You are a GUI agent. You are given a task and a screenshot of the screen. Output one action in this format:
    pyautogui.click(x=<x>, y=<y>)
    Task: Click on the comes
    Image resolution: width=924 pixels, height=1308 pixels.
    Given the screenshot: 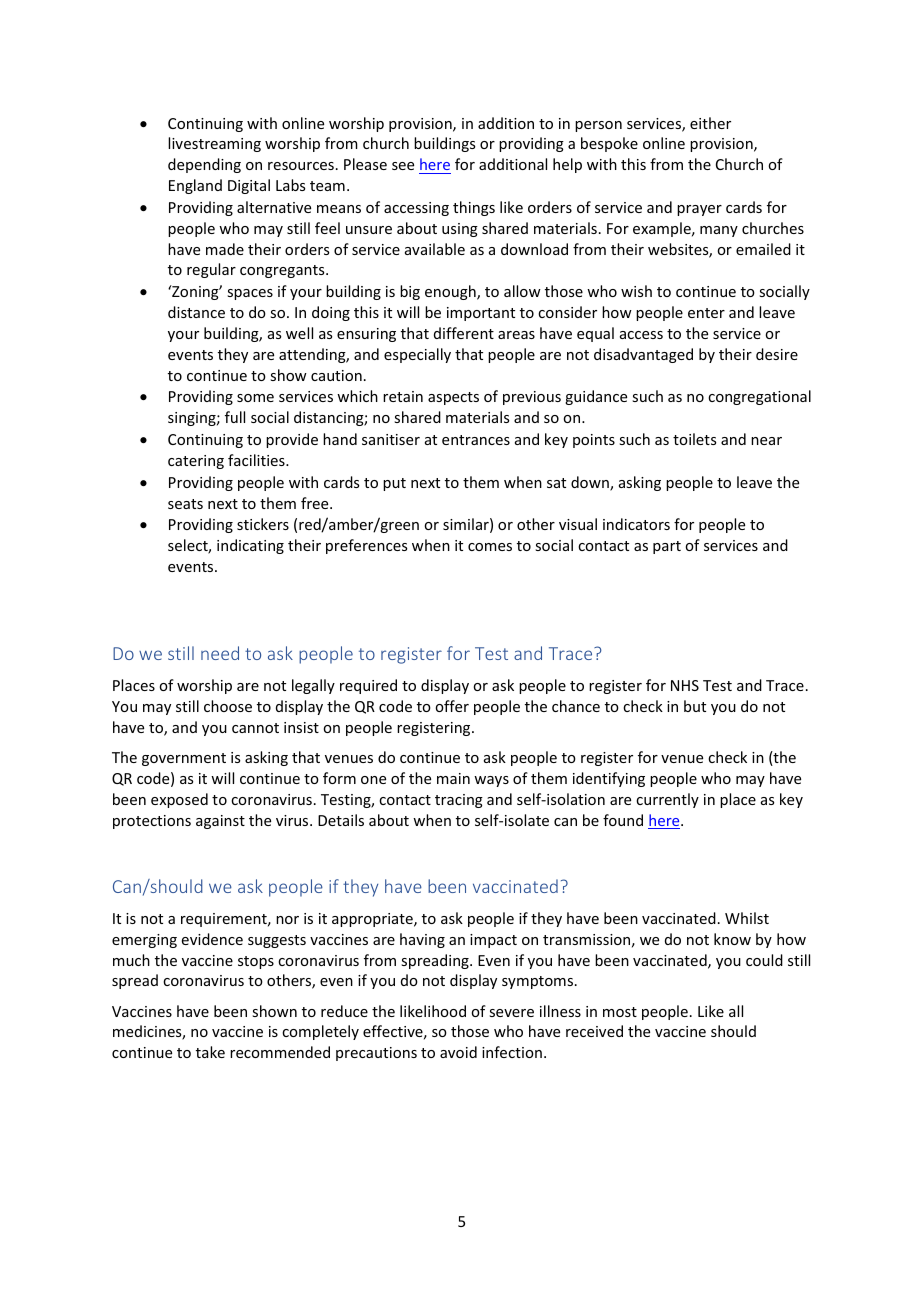 What is the action you would take?
    pyautogui.click(x=490, y=547)
